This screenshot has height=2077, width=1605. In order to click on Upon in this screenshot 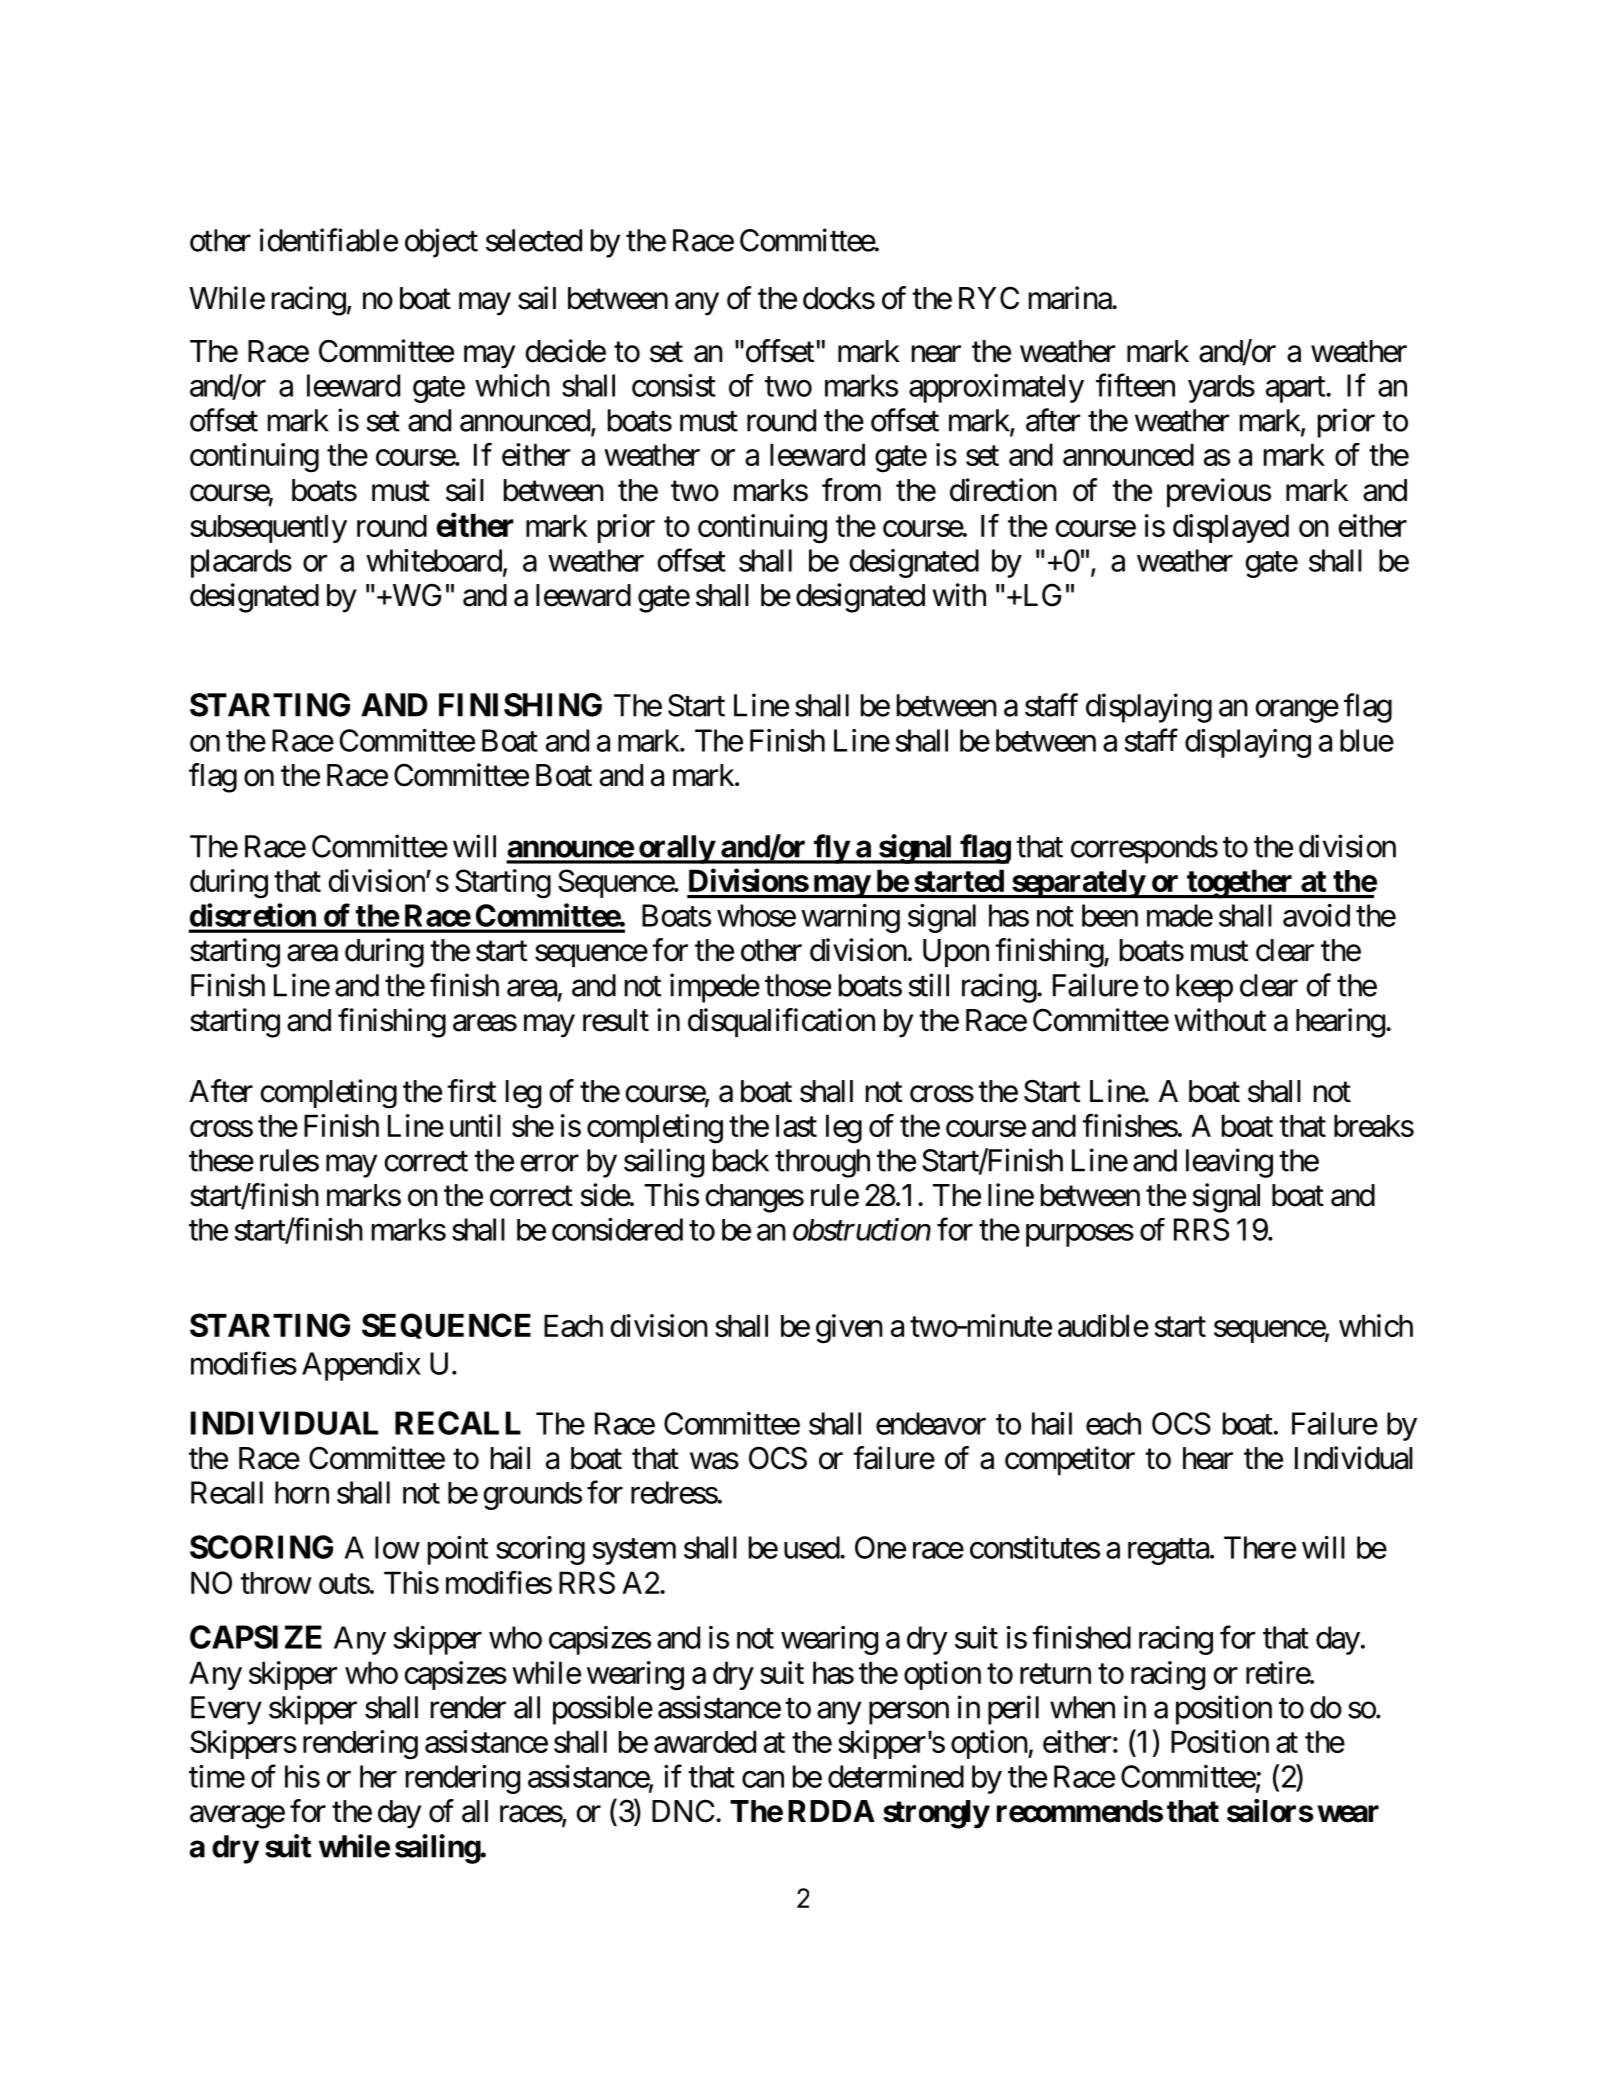, I will do `click(956, 953)`.
